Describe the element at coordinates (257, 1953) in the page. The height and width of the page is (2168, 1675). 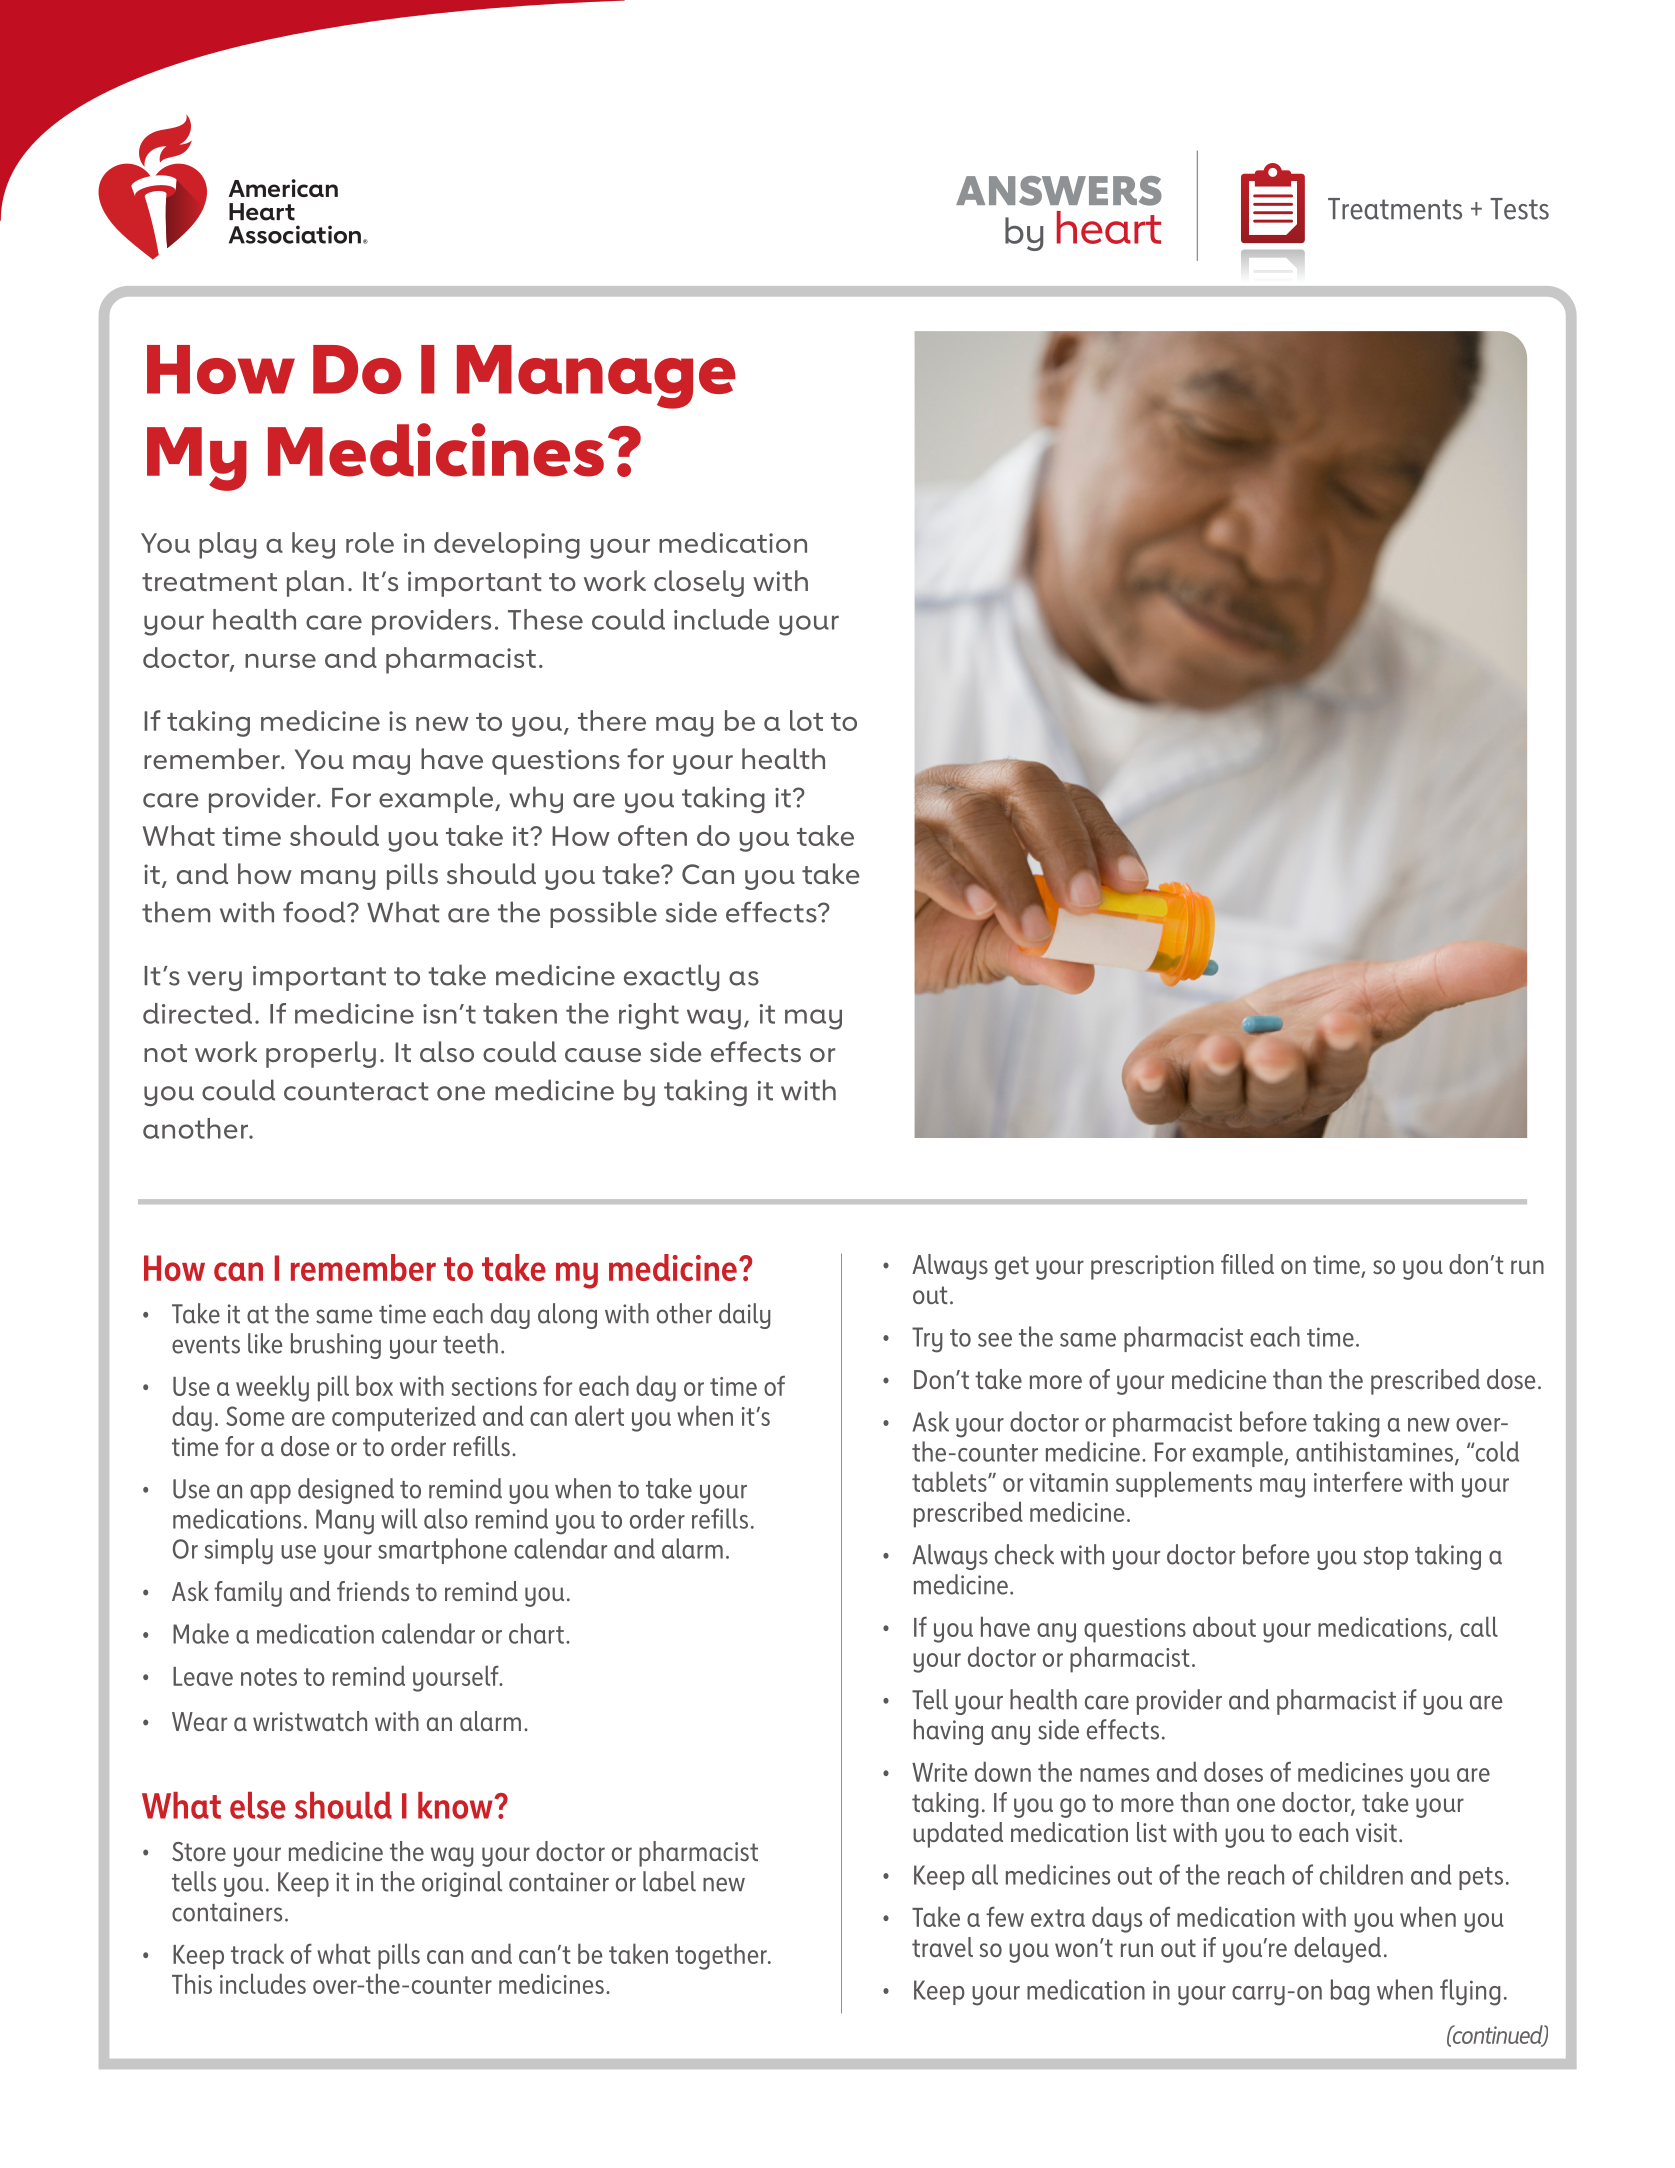
I see `track` at that location.
